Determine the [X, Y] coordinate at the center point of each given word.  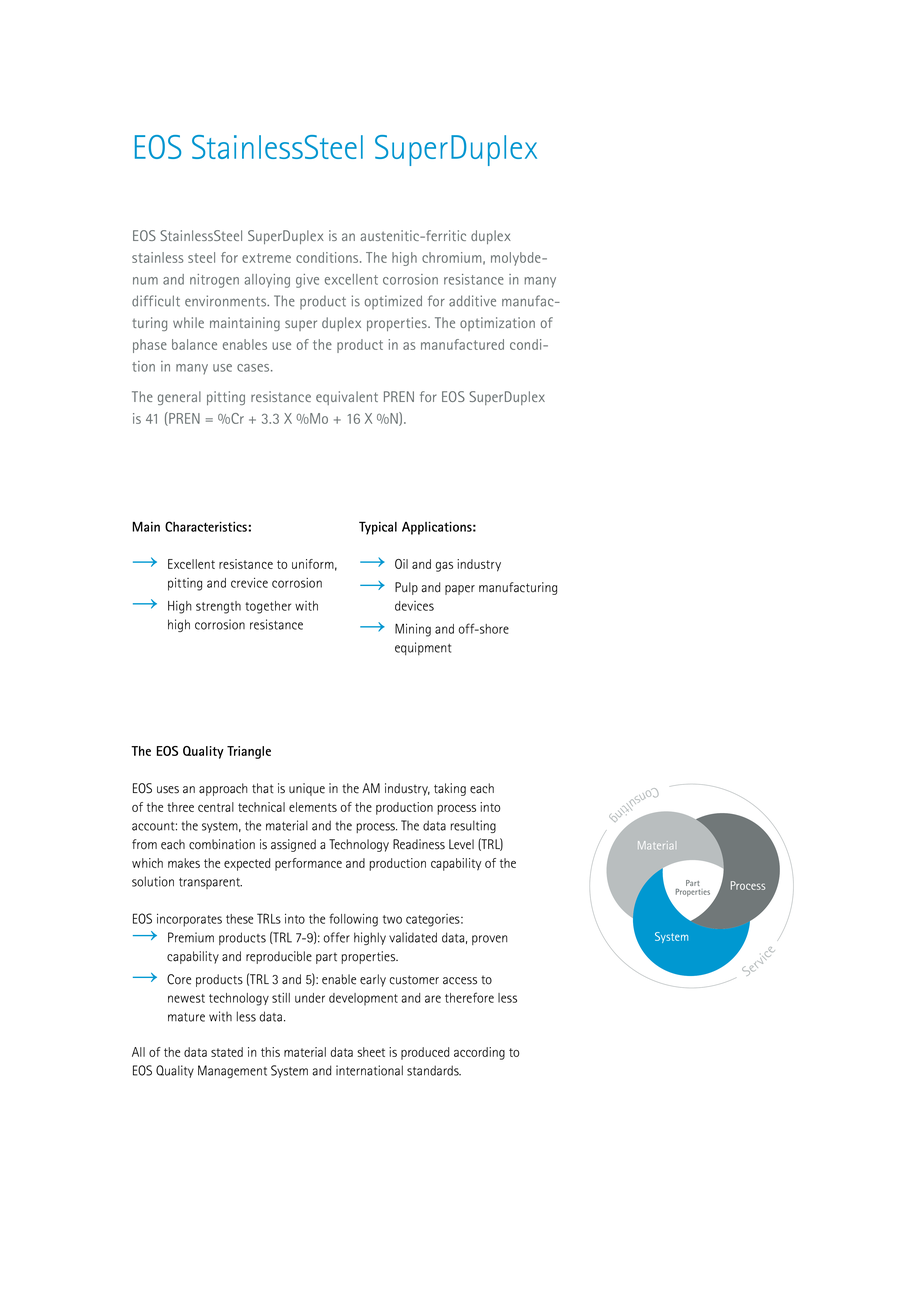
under [310, 998]
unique [307, 789]
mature [186, 1017]
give [307, 281]
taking [450, 789]
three [180, 807]
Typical [378, 528]
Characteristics [206, 526]
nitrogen [214, 281]
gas [444, 567]
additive [472, 301]
